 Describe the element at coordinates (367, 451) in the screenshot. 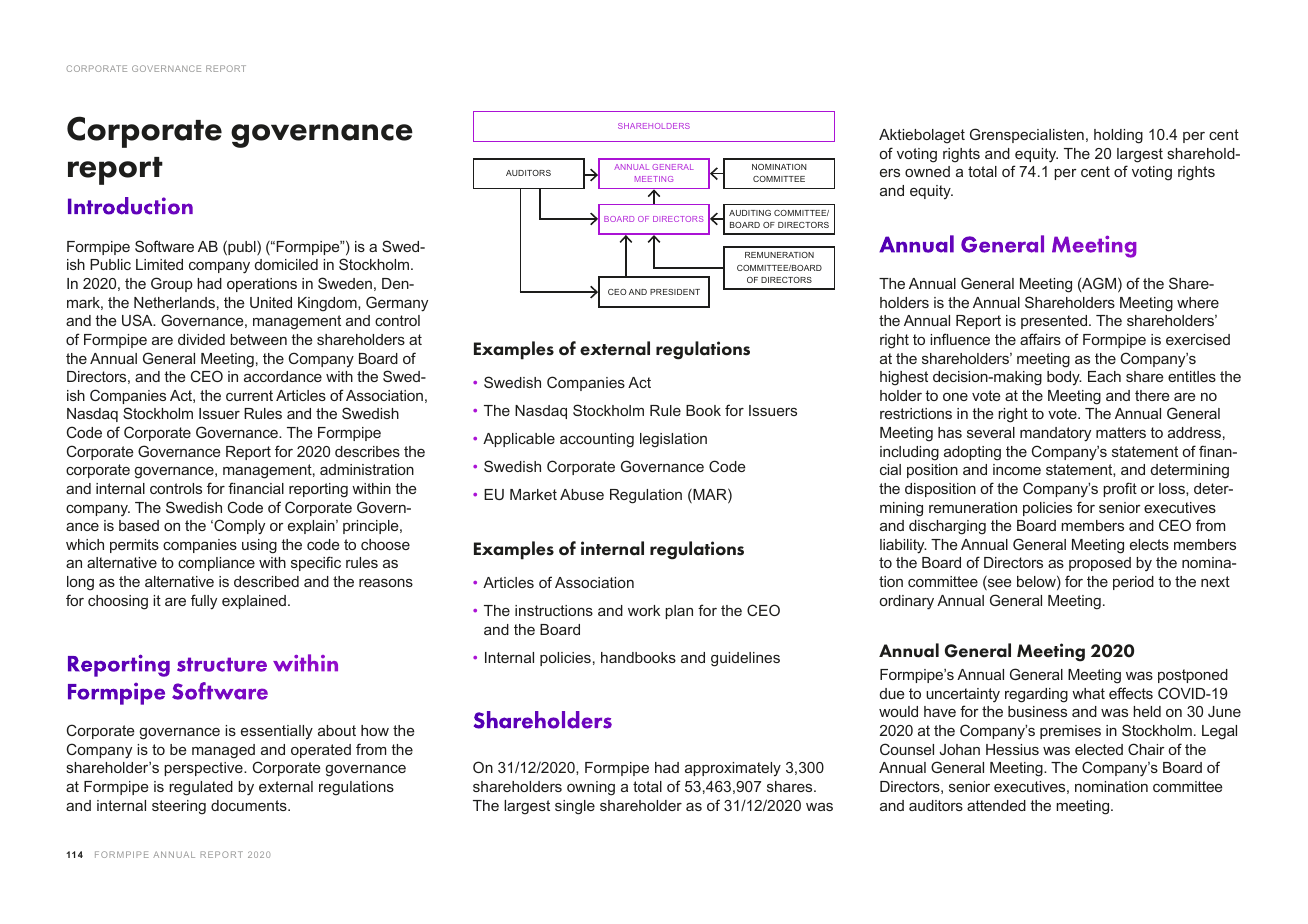

I see `describes` at that location.
